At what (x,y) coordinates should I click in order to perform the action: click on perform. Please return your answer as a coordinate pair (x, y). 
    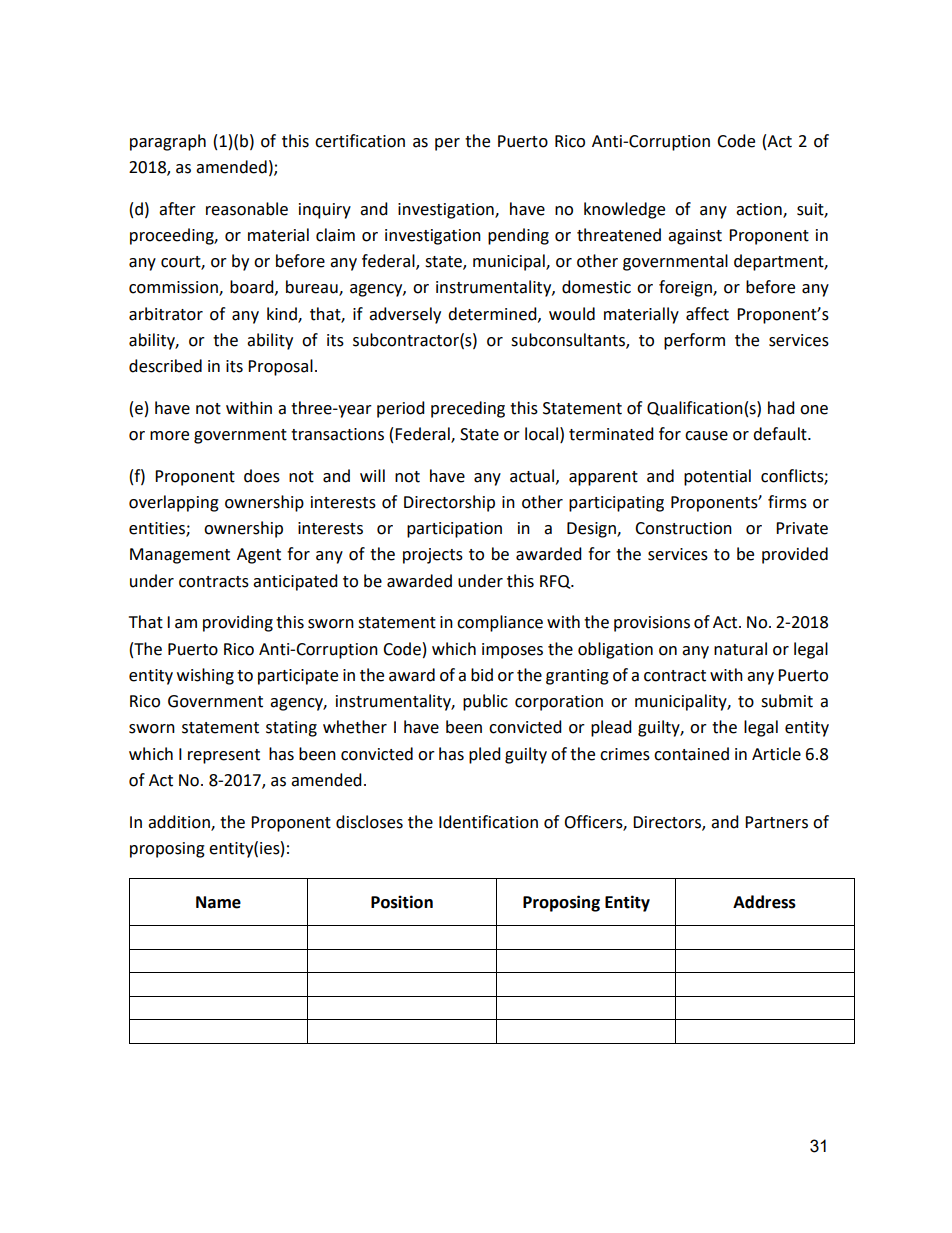
    Looking at the image, I should click on (694, 341).
